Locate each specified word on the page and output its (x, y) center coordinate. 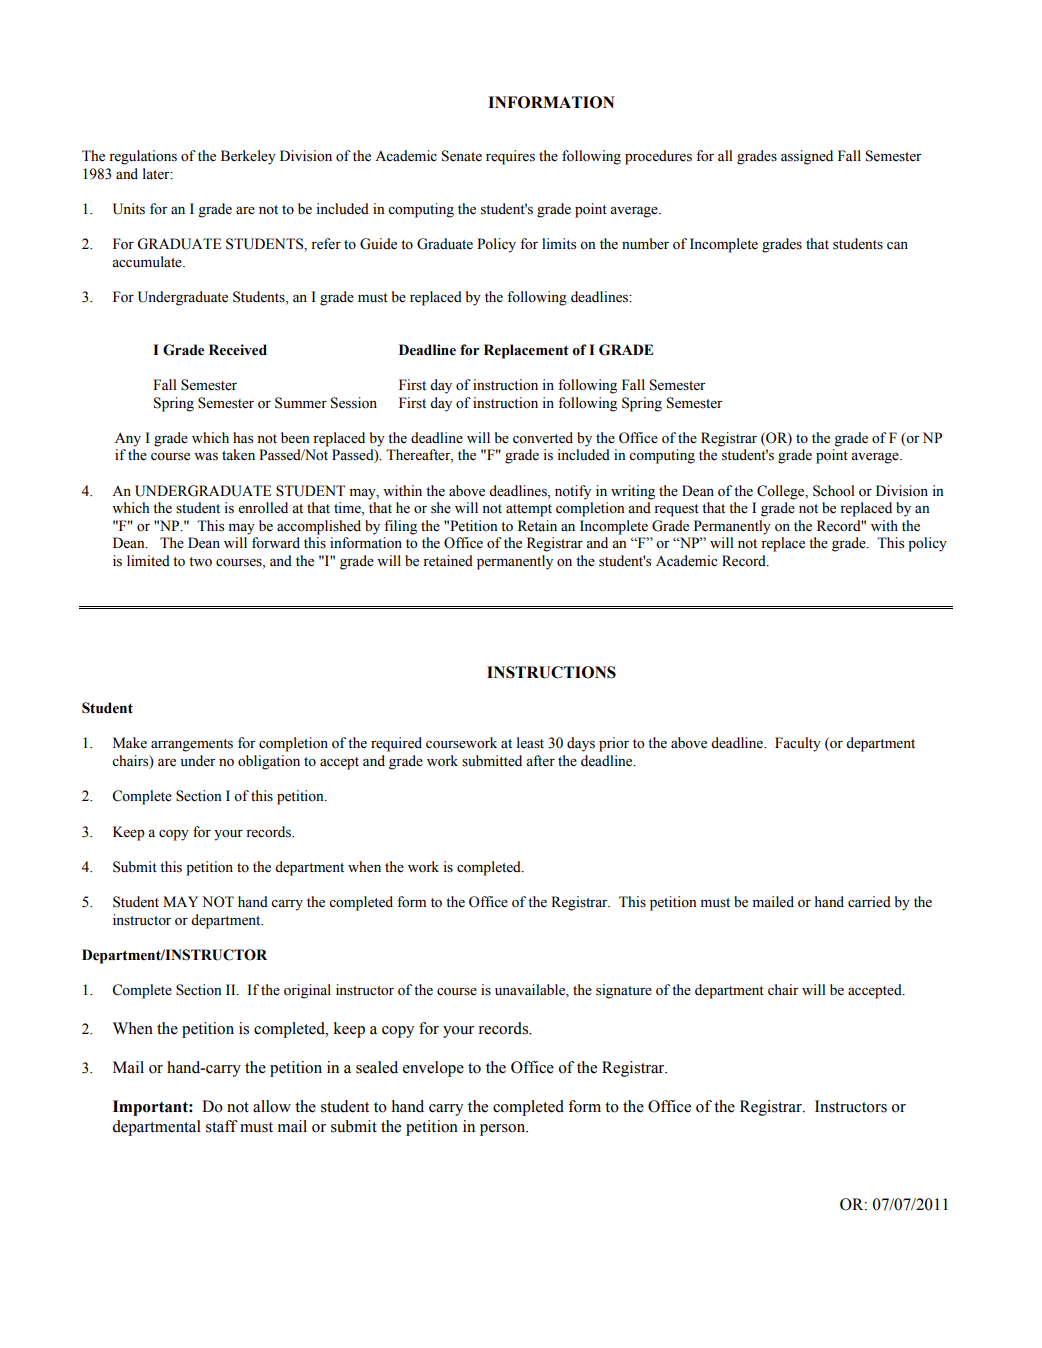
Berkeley (248, 157)
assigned (807, 157)
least (530, 743)
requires (510, 157)
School (834, 491)
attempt (529, 510)
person (504, 1130)
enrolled (263, 508)
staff (222, 1126)
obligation (269, 762)
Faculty (798, 744)
